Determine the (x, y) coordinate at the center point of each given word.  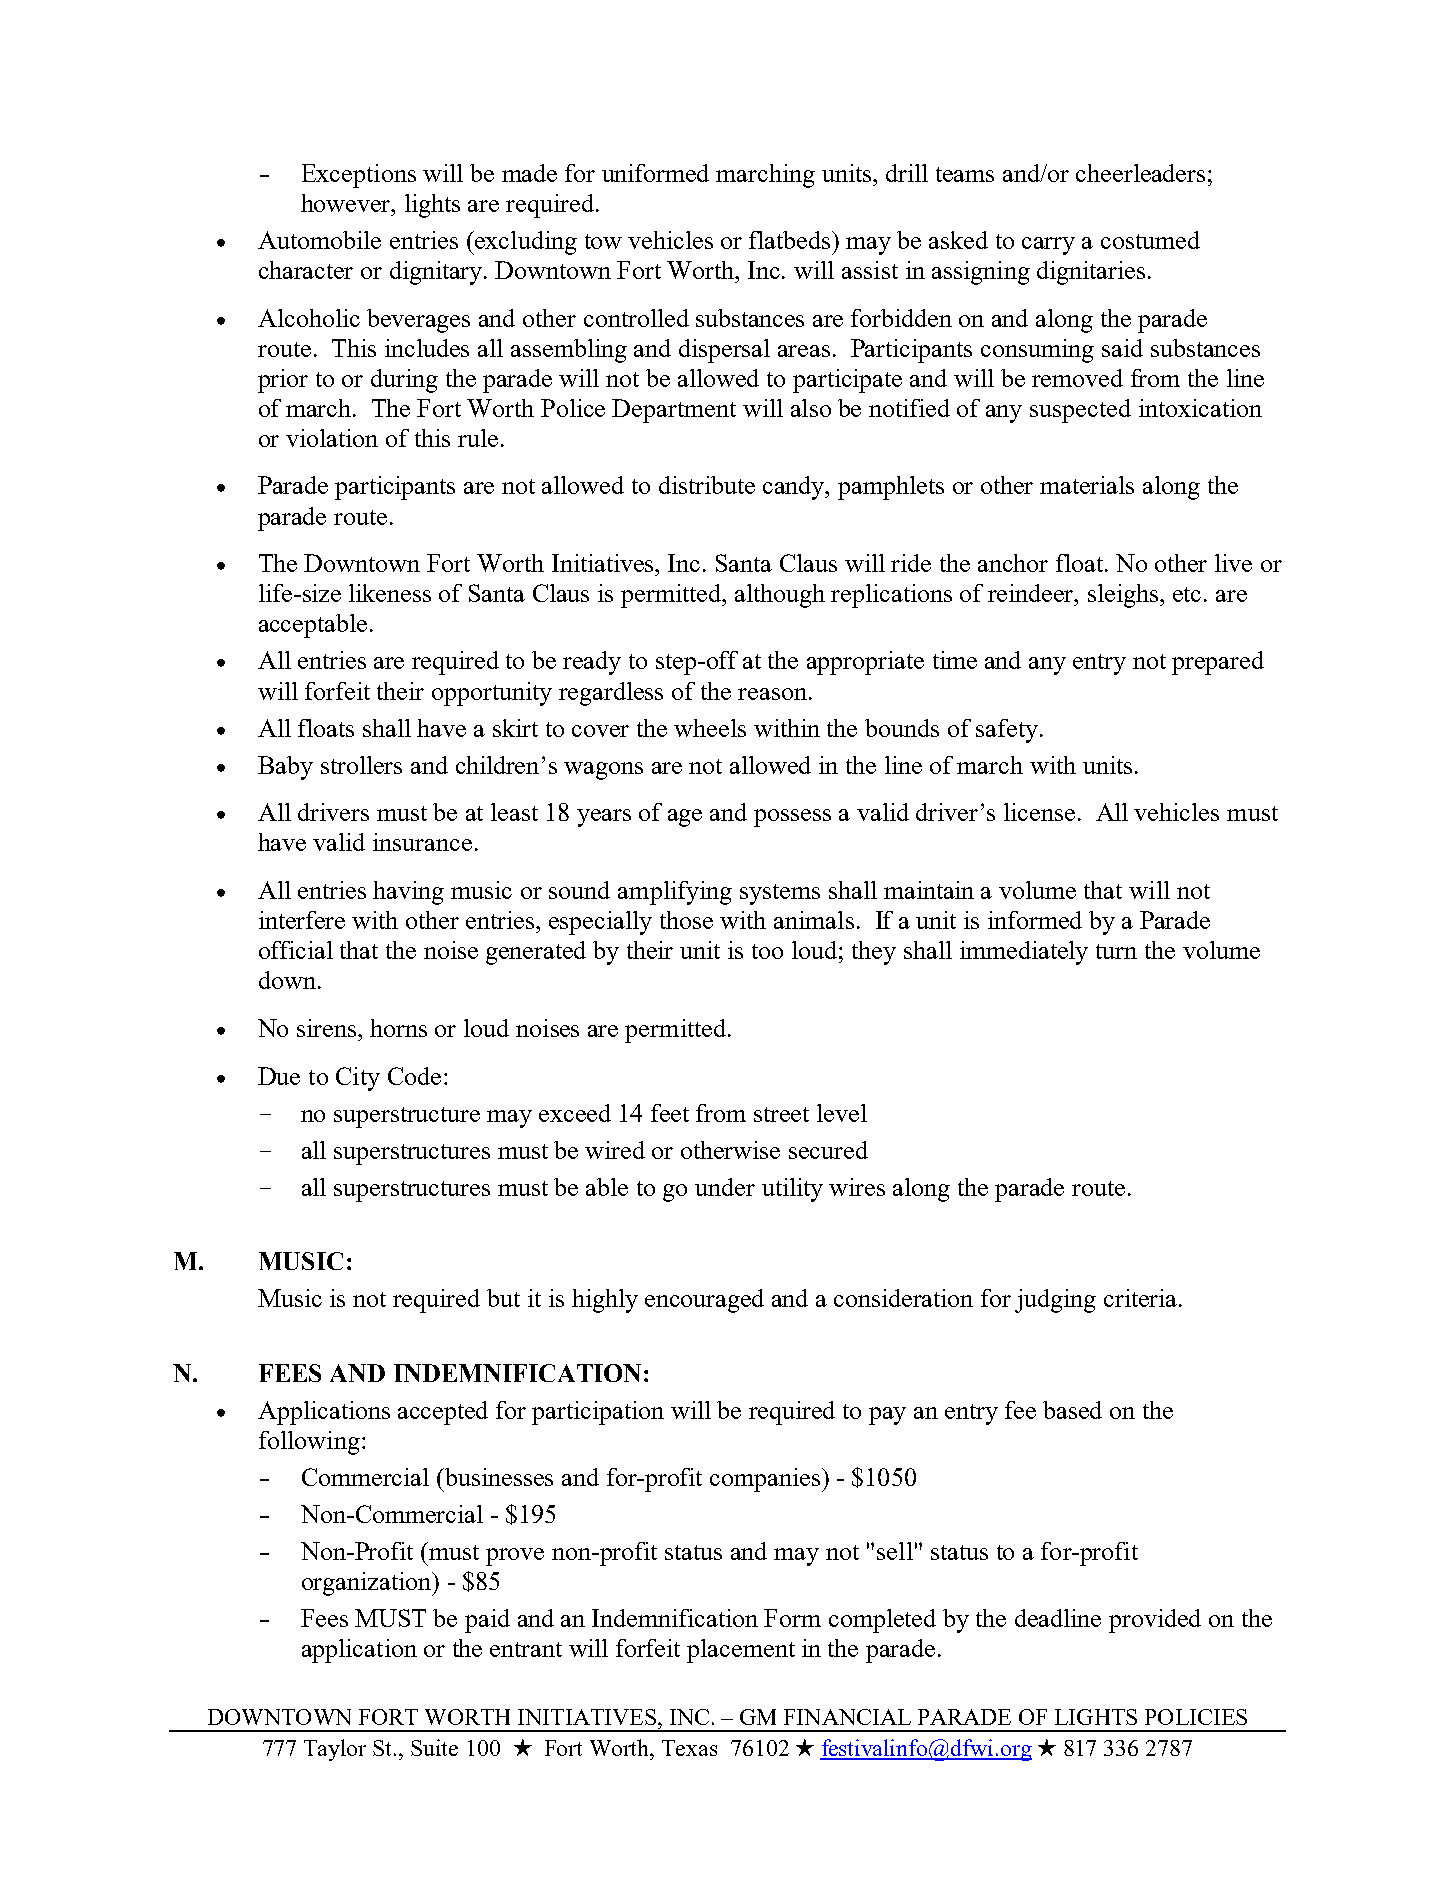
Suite (434, 1747)
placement (741, 1651)
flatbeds (791, 240)
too (767, 951)
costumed (1150, 240)
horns (398, 1028)
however (347, 203)
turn (1116, 951)
